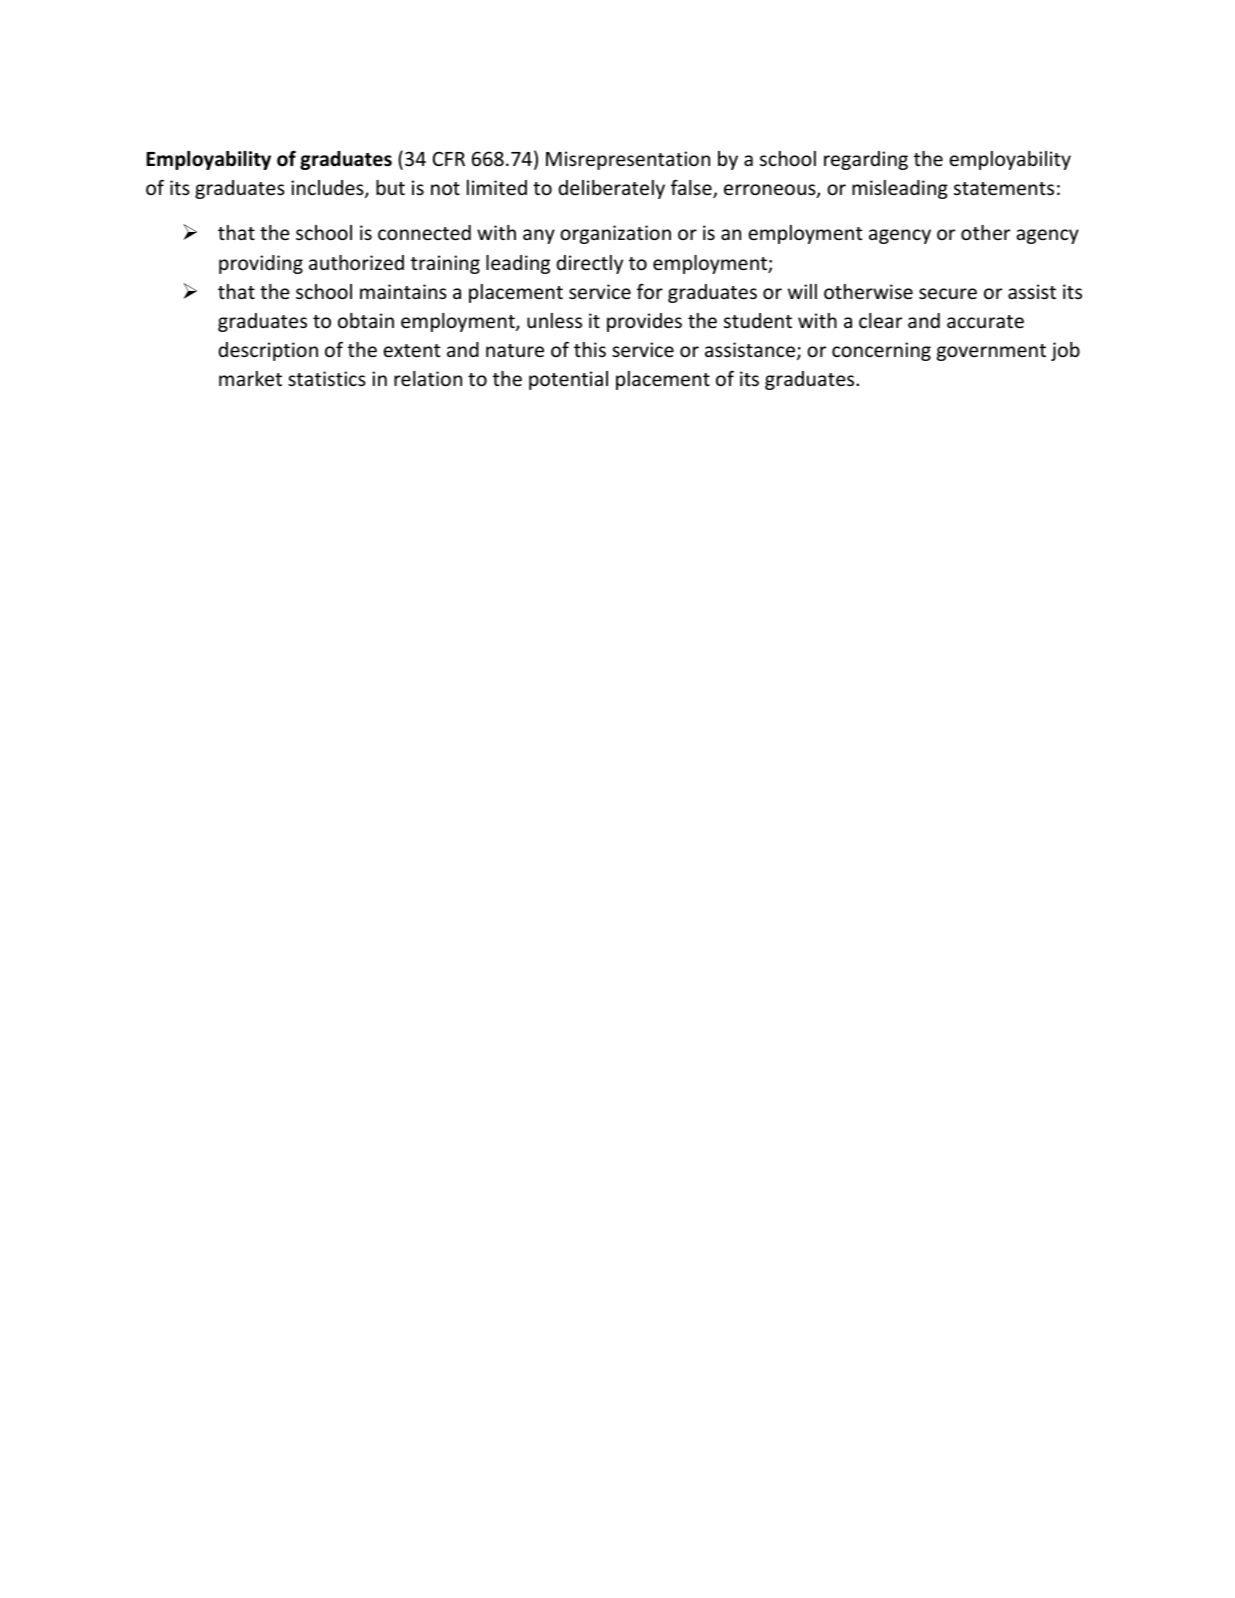  Describe the element at coordinates (366, 320) in the page. I see `obtain` at that location.
